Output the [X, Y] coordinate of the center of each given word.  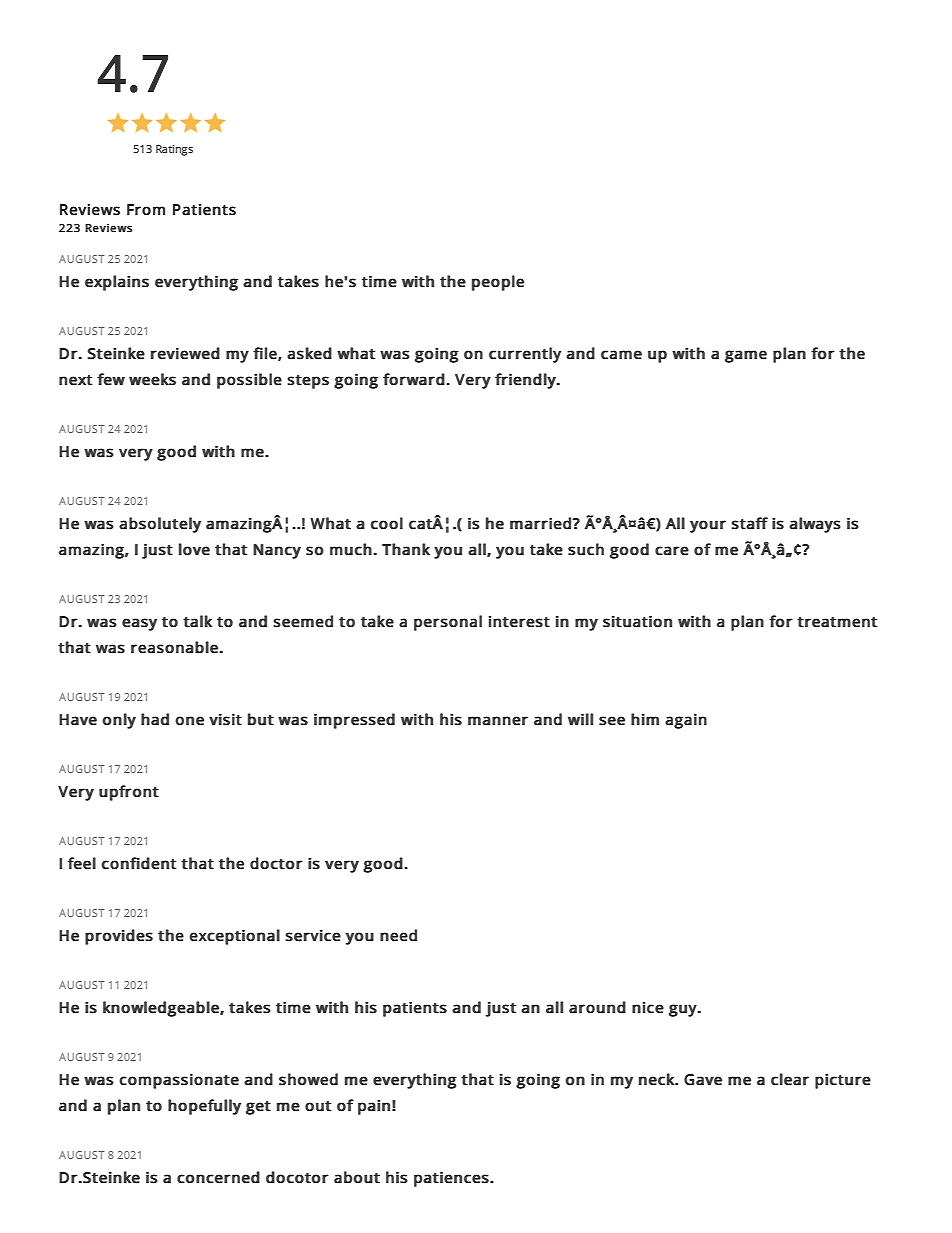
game [746, 356]
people [498, 283]
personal [448, 623]
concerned [218, 1177]
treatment [837, 622]
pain [374, 1107]
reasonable [175, 647]
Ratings [174, 150]
